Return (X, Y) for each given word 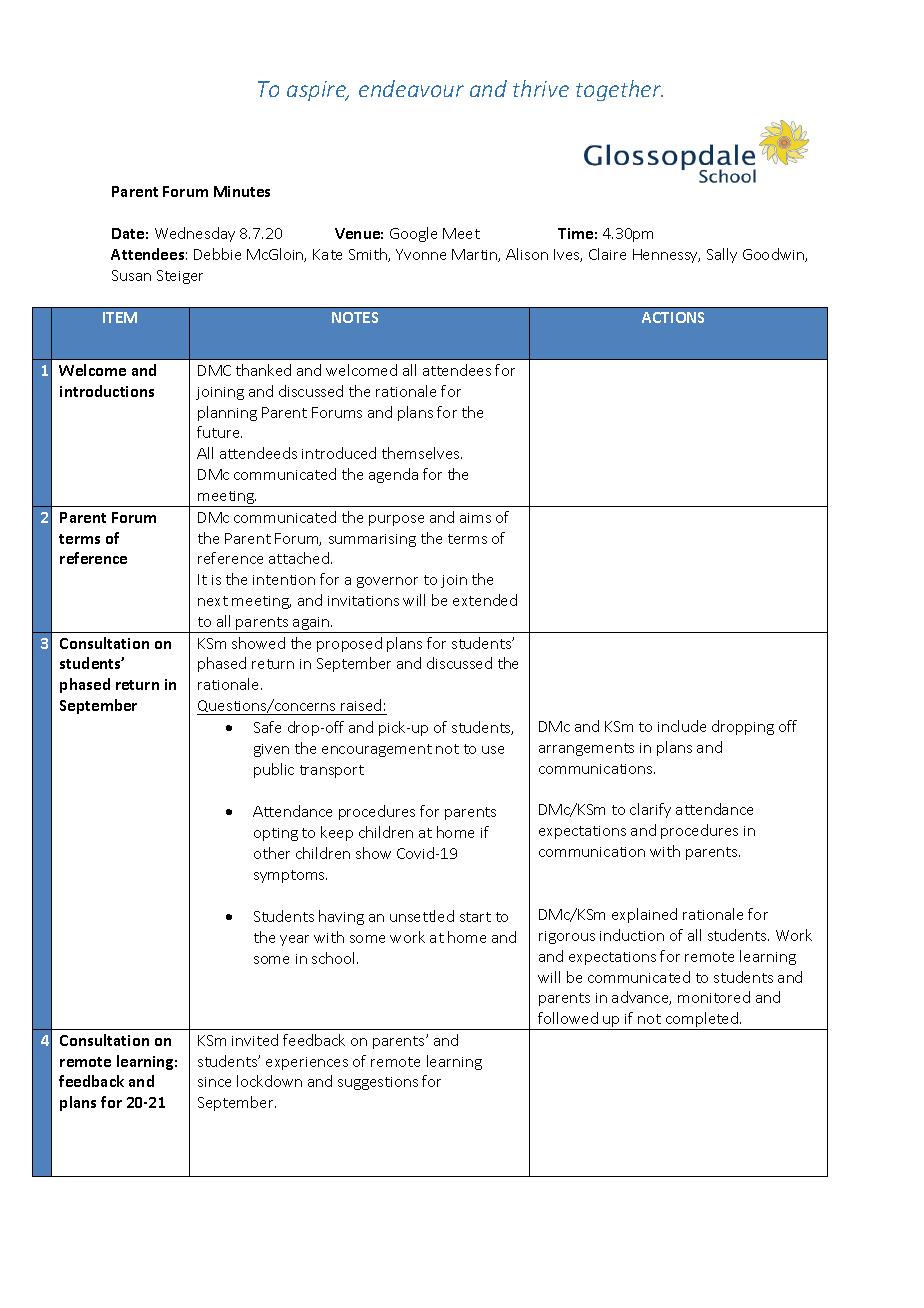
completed (702, 1021)
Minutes (242, 191)
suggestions (378, 1083)
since (214, 1082)
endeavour (411, 88)
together (619, 90)
